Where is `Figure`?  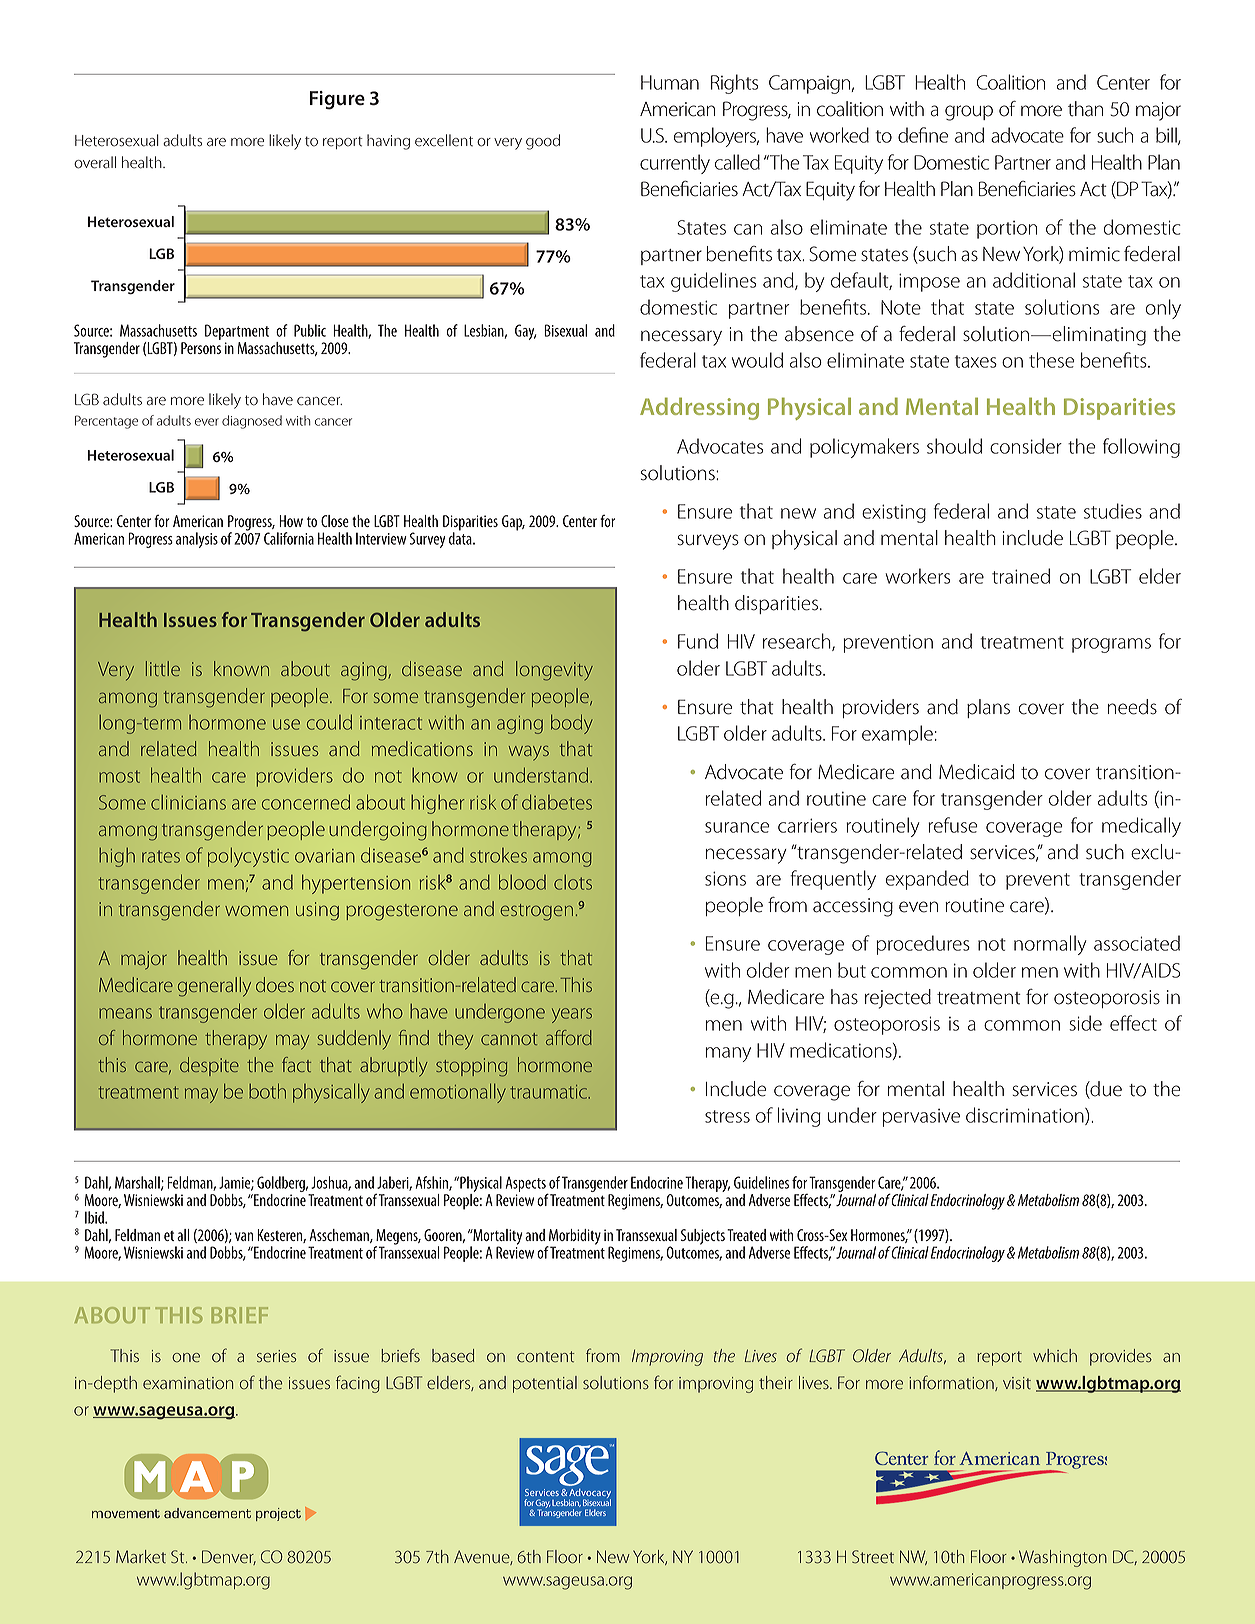 Figure is located at coordinates (337, 100).
